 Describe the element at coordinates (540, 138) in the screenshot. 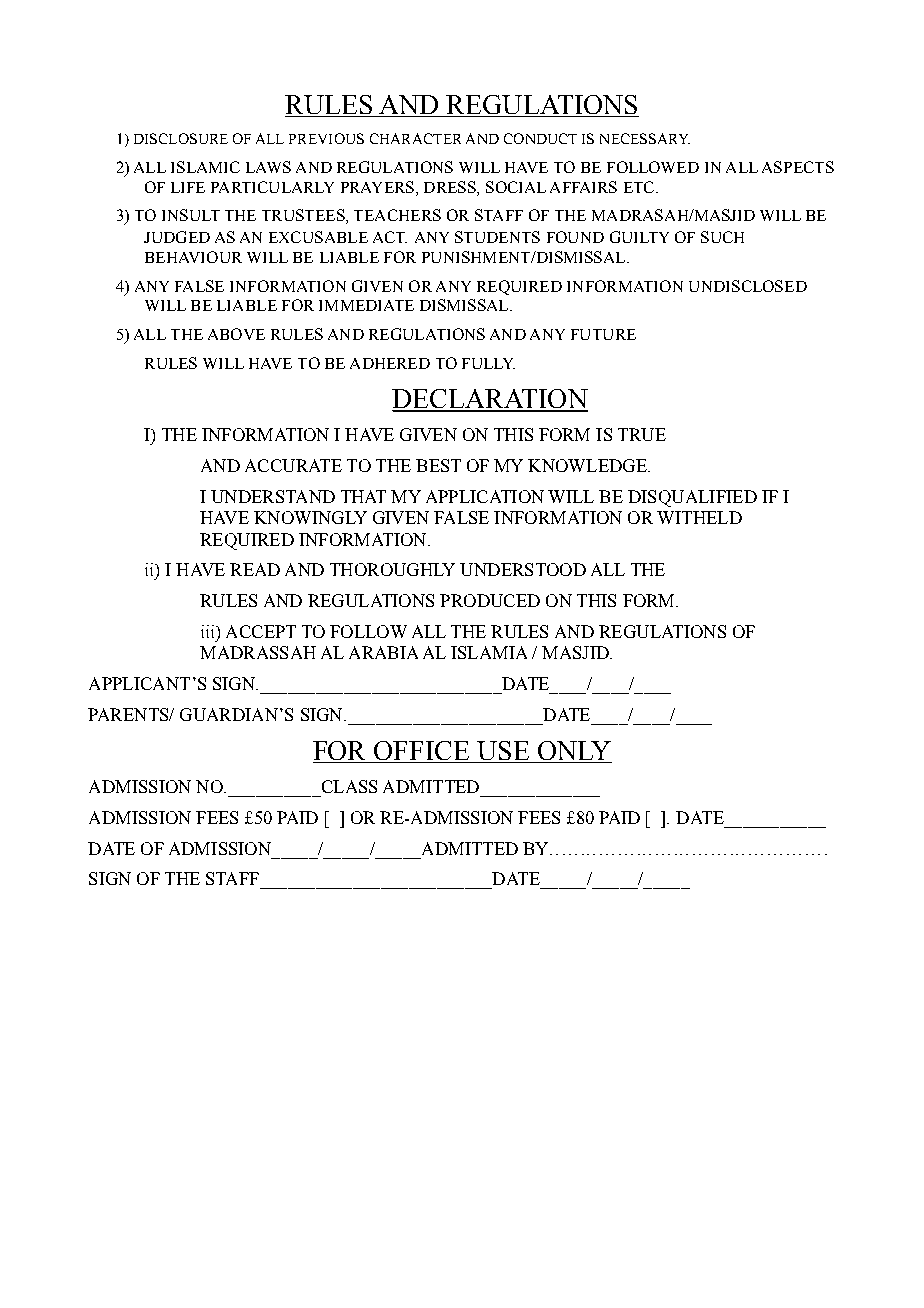

I see `CONDUCT` at that location.
